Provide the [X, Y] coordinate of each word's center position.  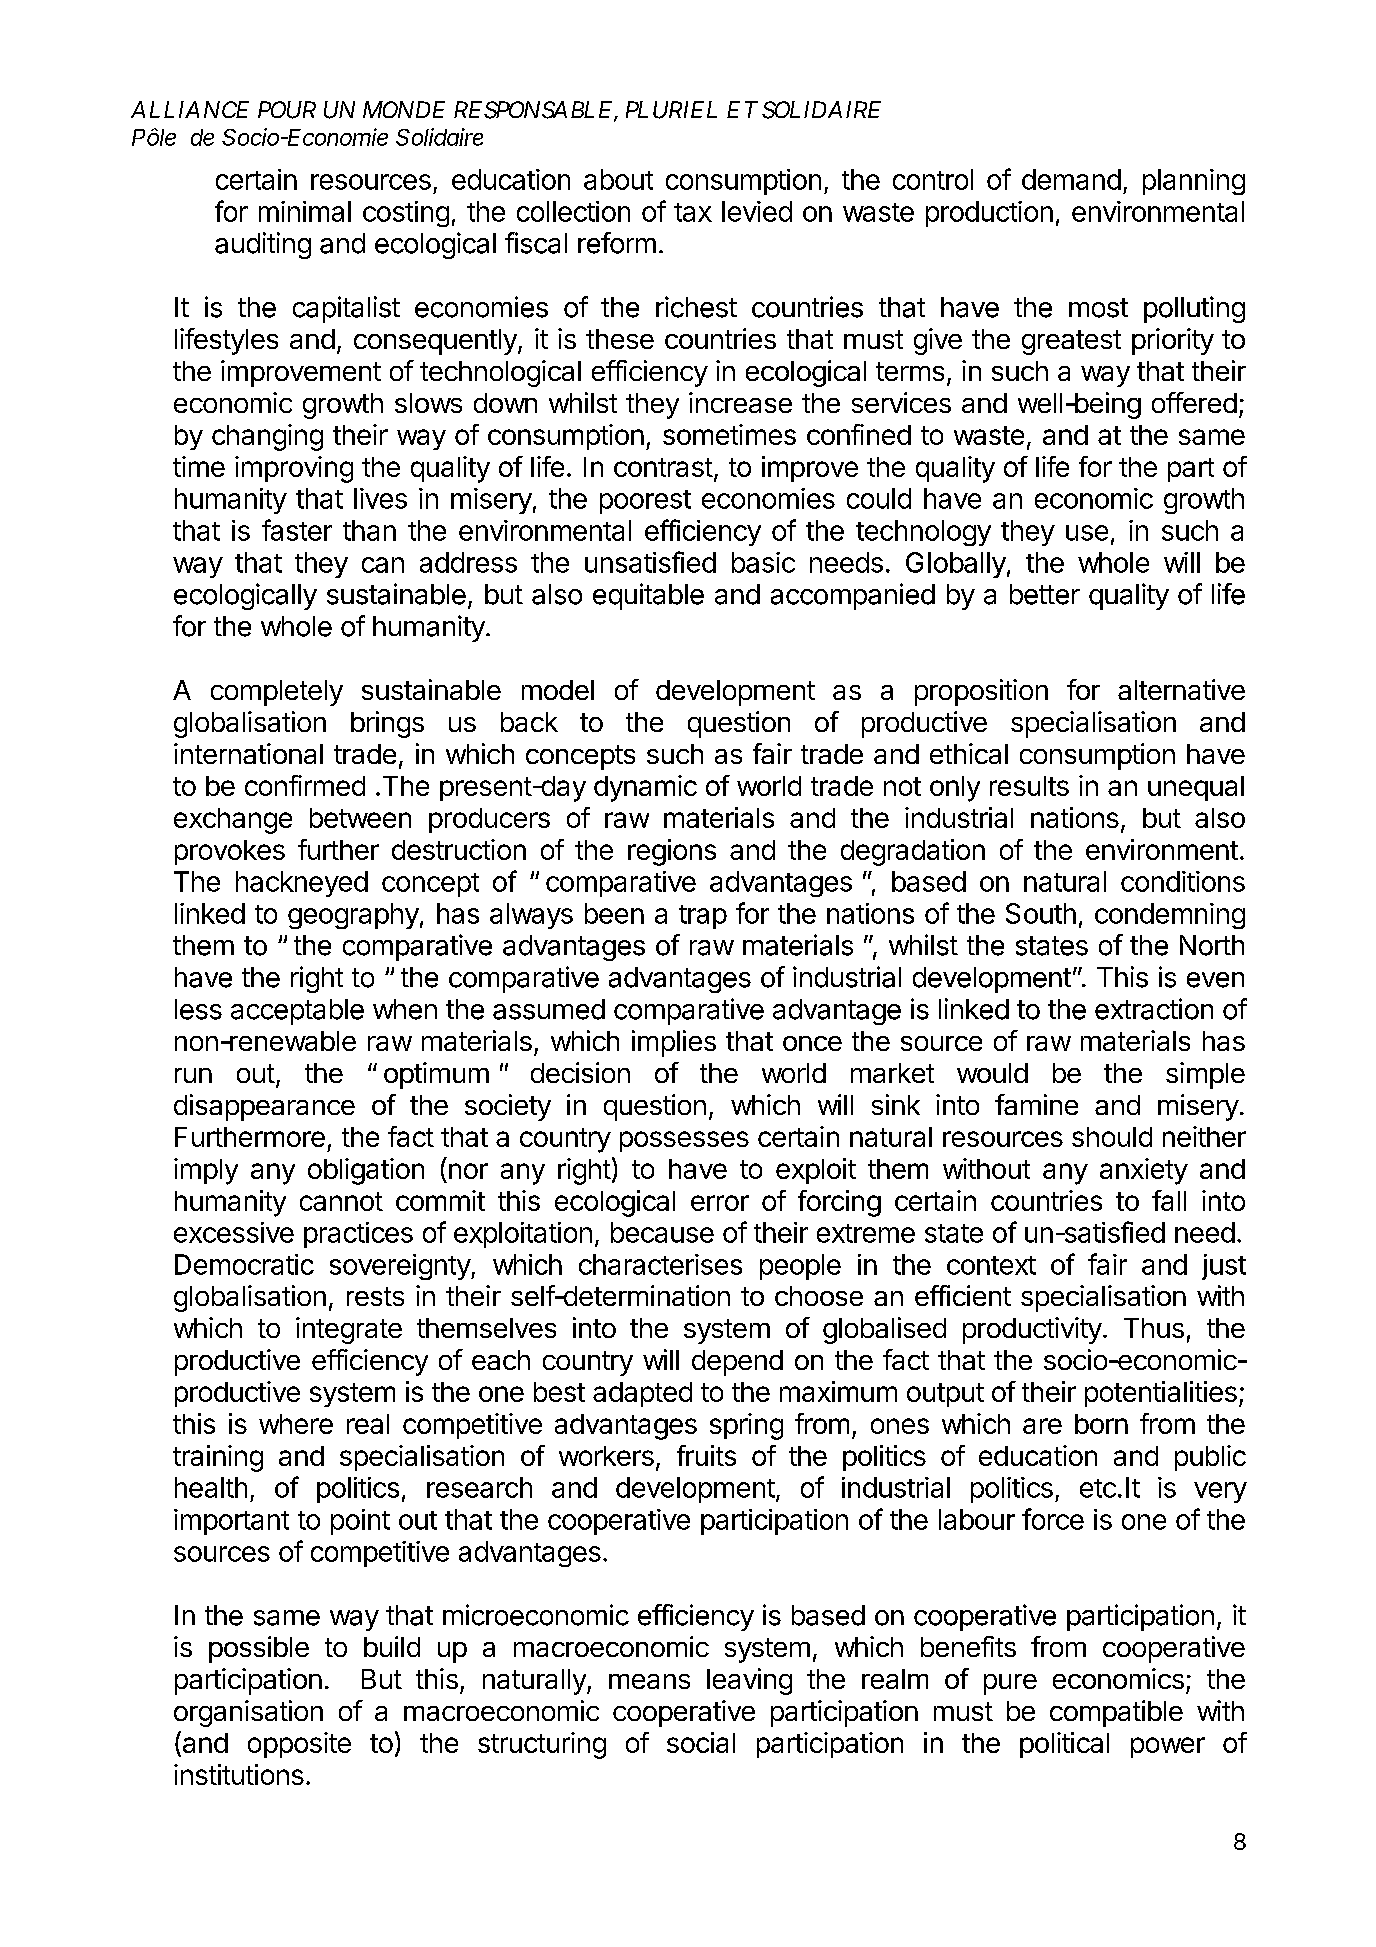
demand [1071, 179]
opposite [299, 1745]
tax [693, 212]
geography [353, 916]
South [1041, 913]
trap [703, 917]
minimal [305, 211]
